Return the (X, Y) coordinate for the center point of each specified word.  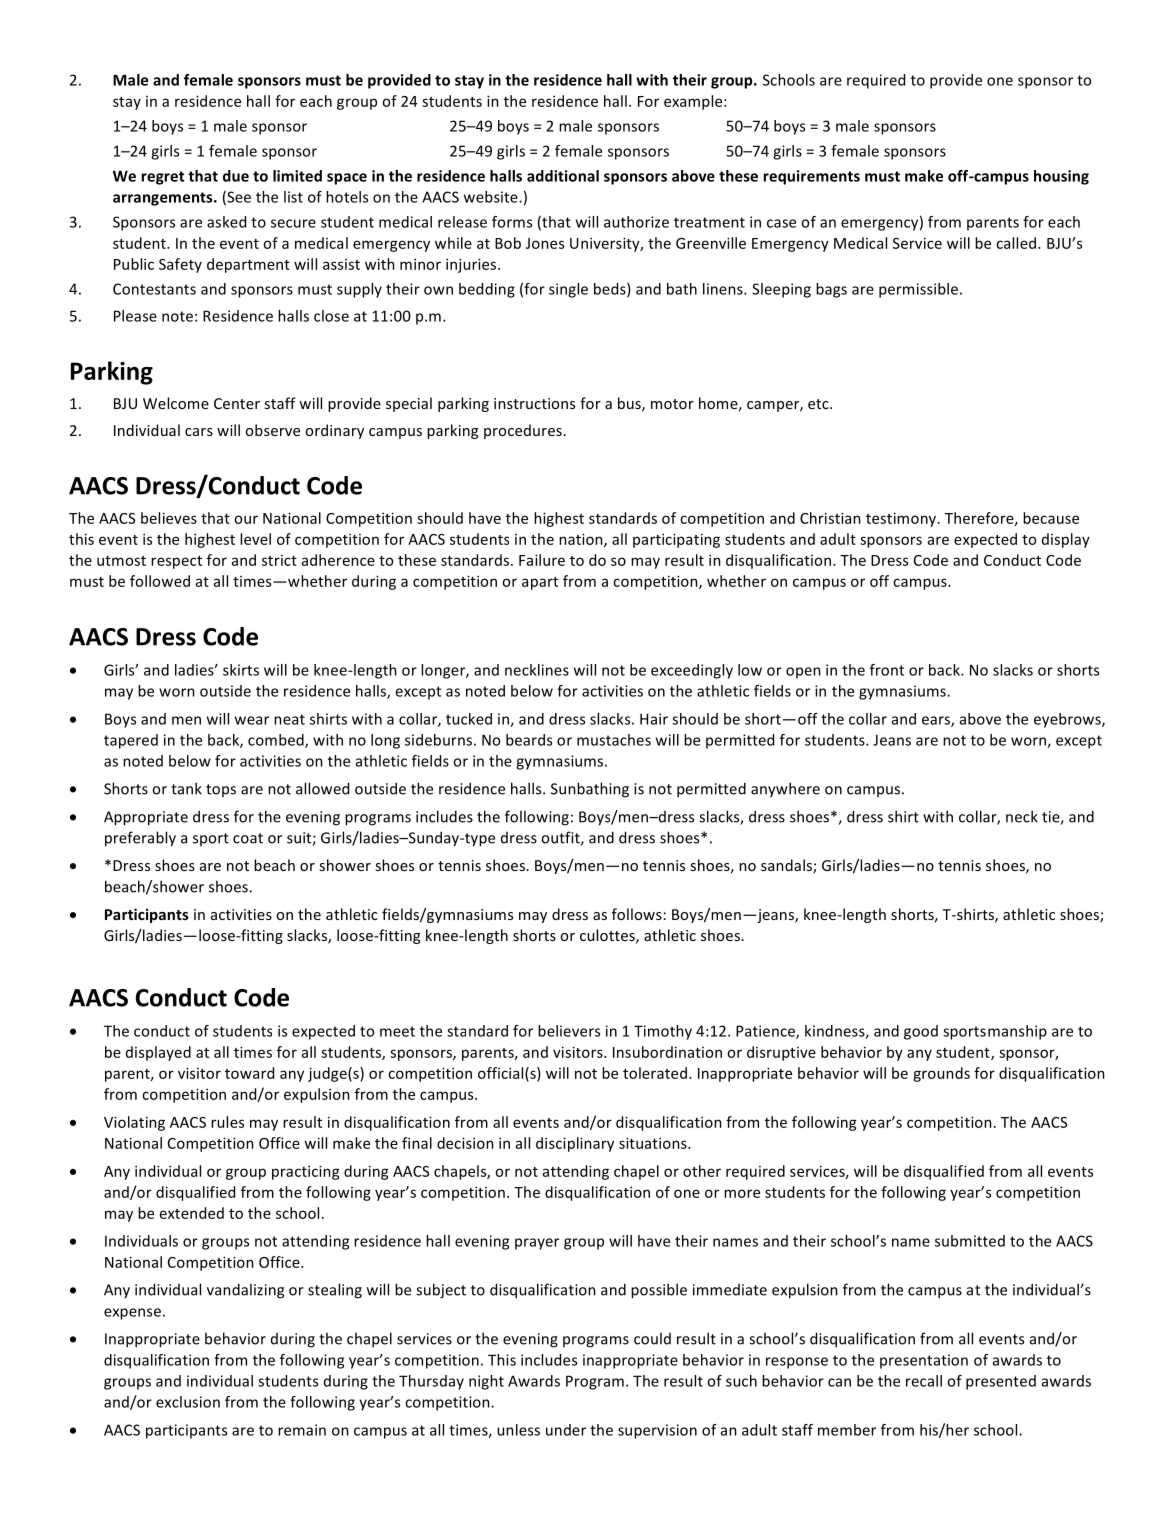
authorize (636, 222)
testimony (902, 519)
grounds (941, 1074)
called (1016, 243)
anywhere (785, 790)
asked (226, 222)
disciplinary (575, 1144)
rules (227, 1122)
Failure (542, 560)
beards (529, 740)
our (246, 519)
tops (221, 790)
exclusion (188, 1402)
